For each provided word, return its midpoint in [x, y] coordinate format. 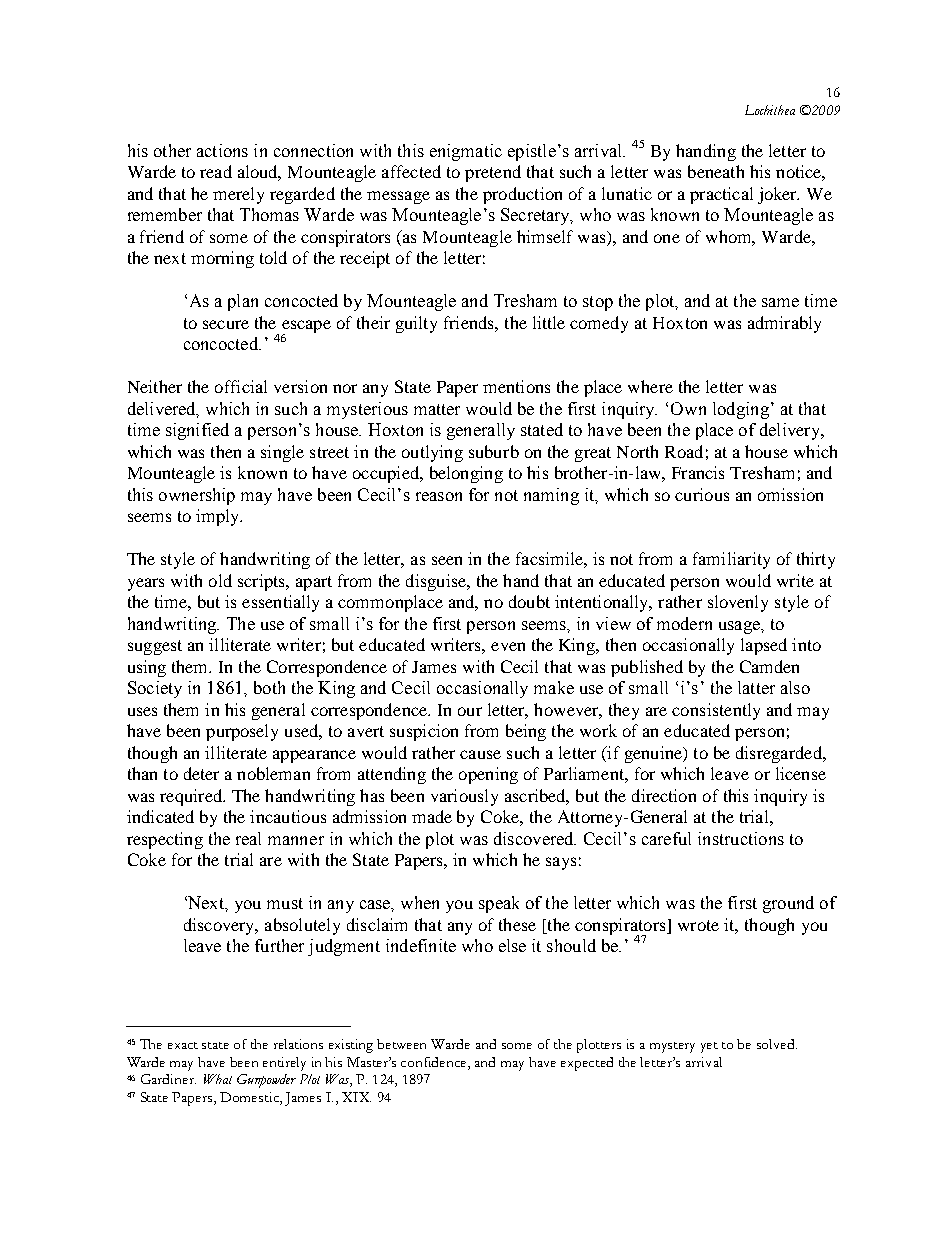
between [401, 1044]
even [508, 646]
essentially [280, 603]
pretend [493, 173]
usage [740, 627]
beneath [716, 171]
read [216, 171]
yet [709, 1047]
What [218, 1079]
